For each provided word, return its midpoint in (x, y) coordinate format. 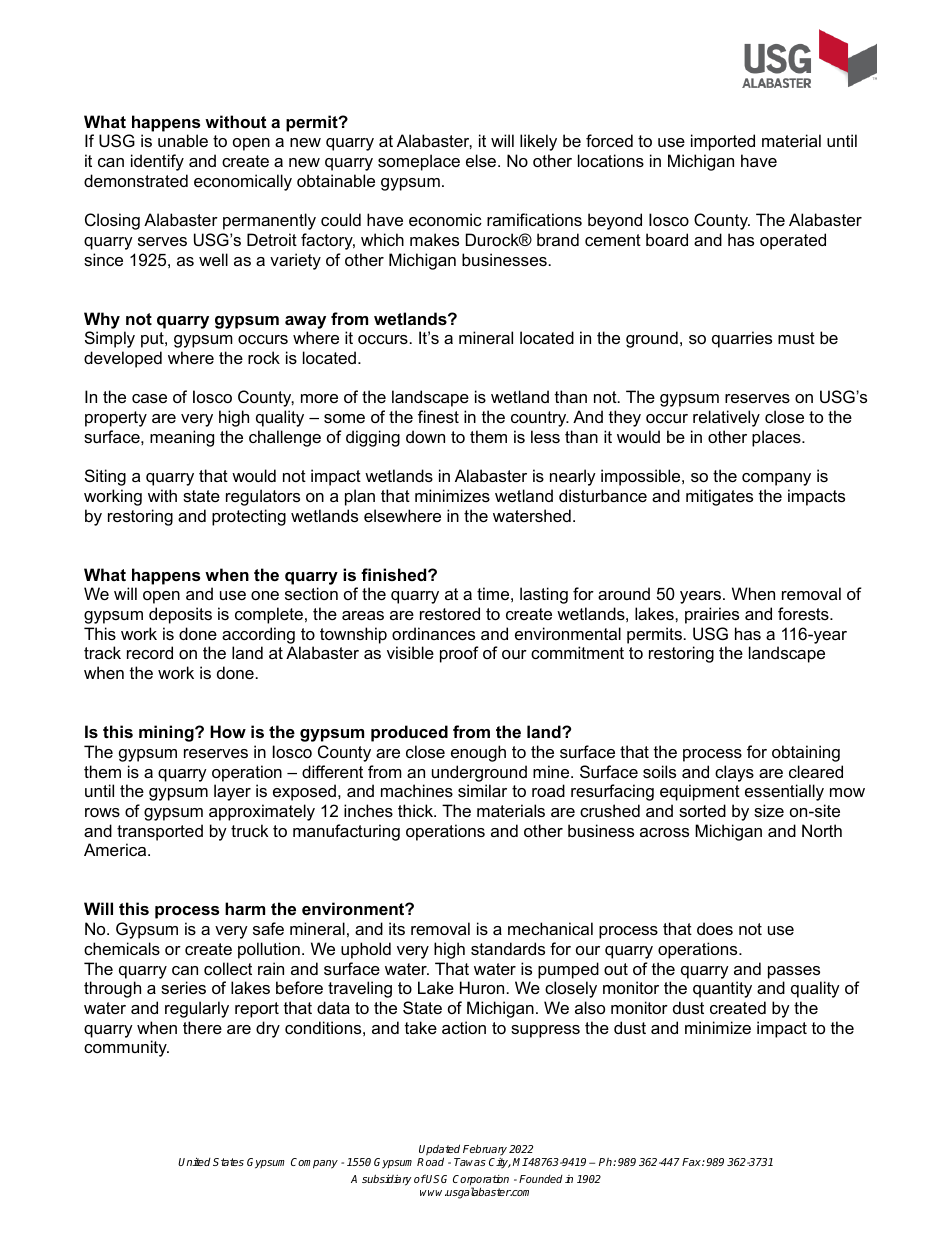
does (715, 928)
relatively (726, 418)
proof (459, 654)
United (194, 1161)
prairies (712, 615)
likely (538, 142)
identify (157, 162)
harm (245, 908)
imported (723, 142)
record (150, 652)
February (485, 1151)
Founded (541, 1179)
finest (438, 416)
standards (508, 948)
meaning (182, 438)
